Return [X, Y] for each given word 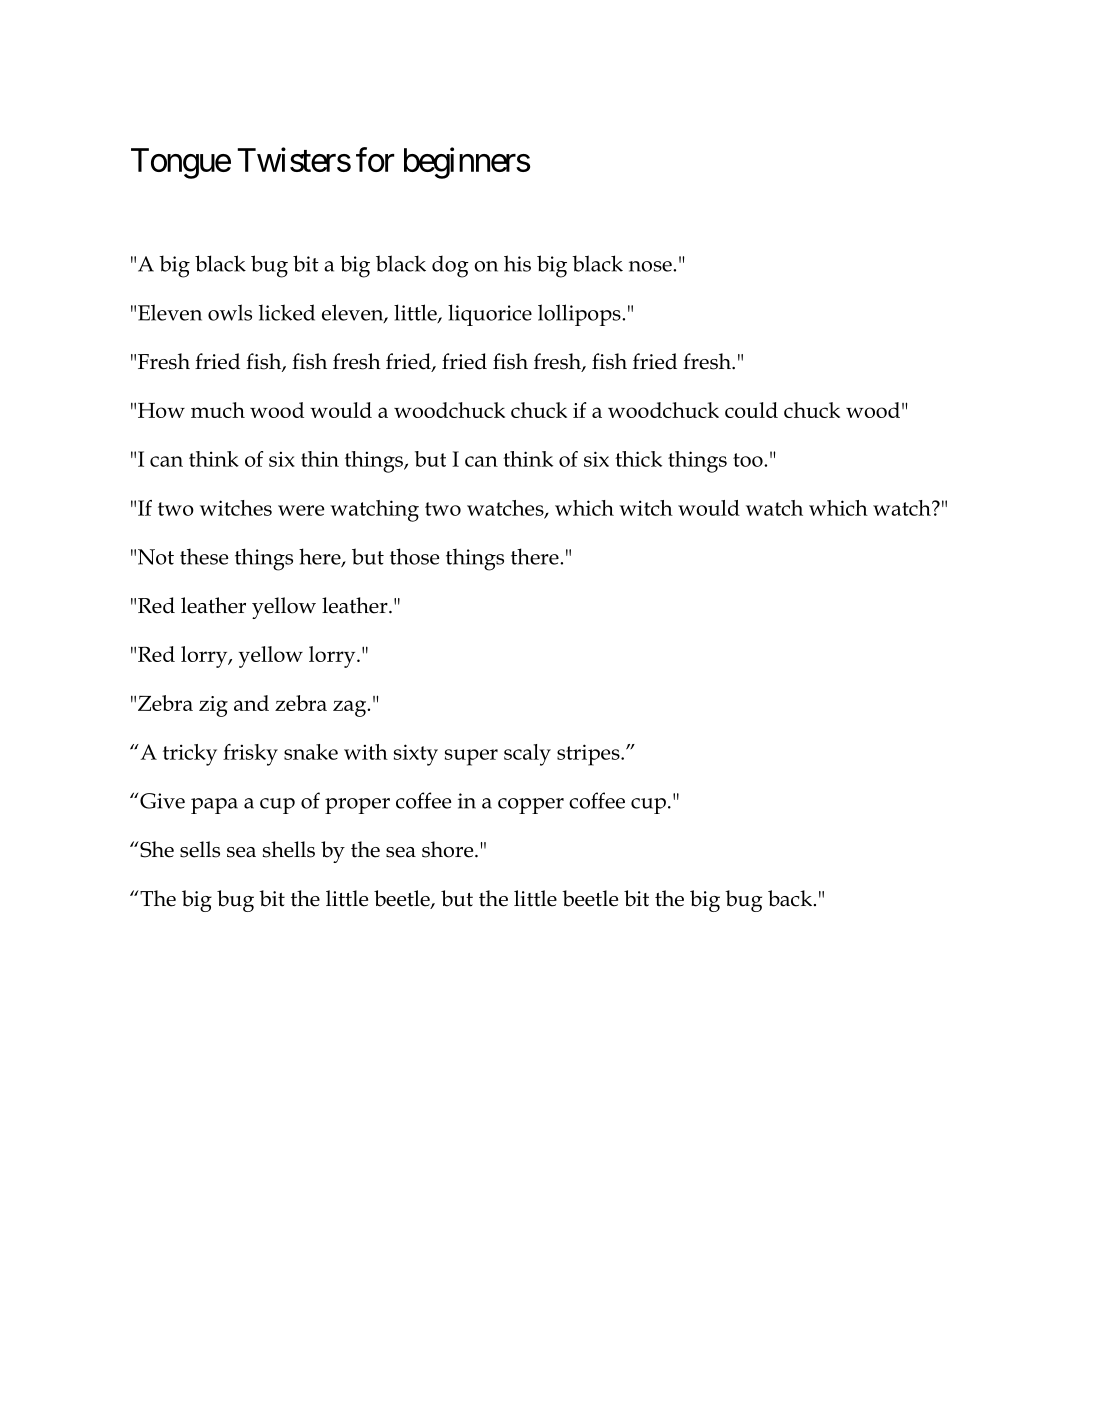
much [218, 410]
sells [200, 849]
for [375, 159]
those [414, 556]
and [251, 703]
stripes [589, 755]
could [751, 410]
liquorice [490, 315]
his [517, 263]
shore [449, 849]
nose [651, 266]
